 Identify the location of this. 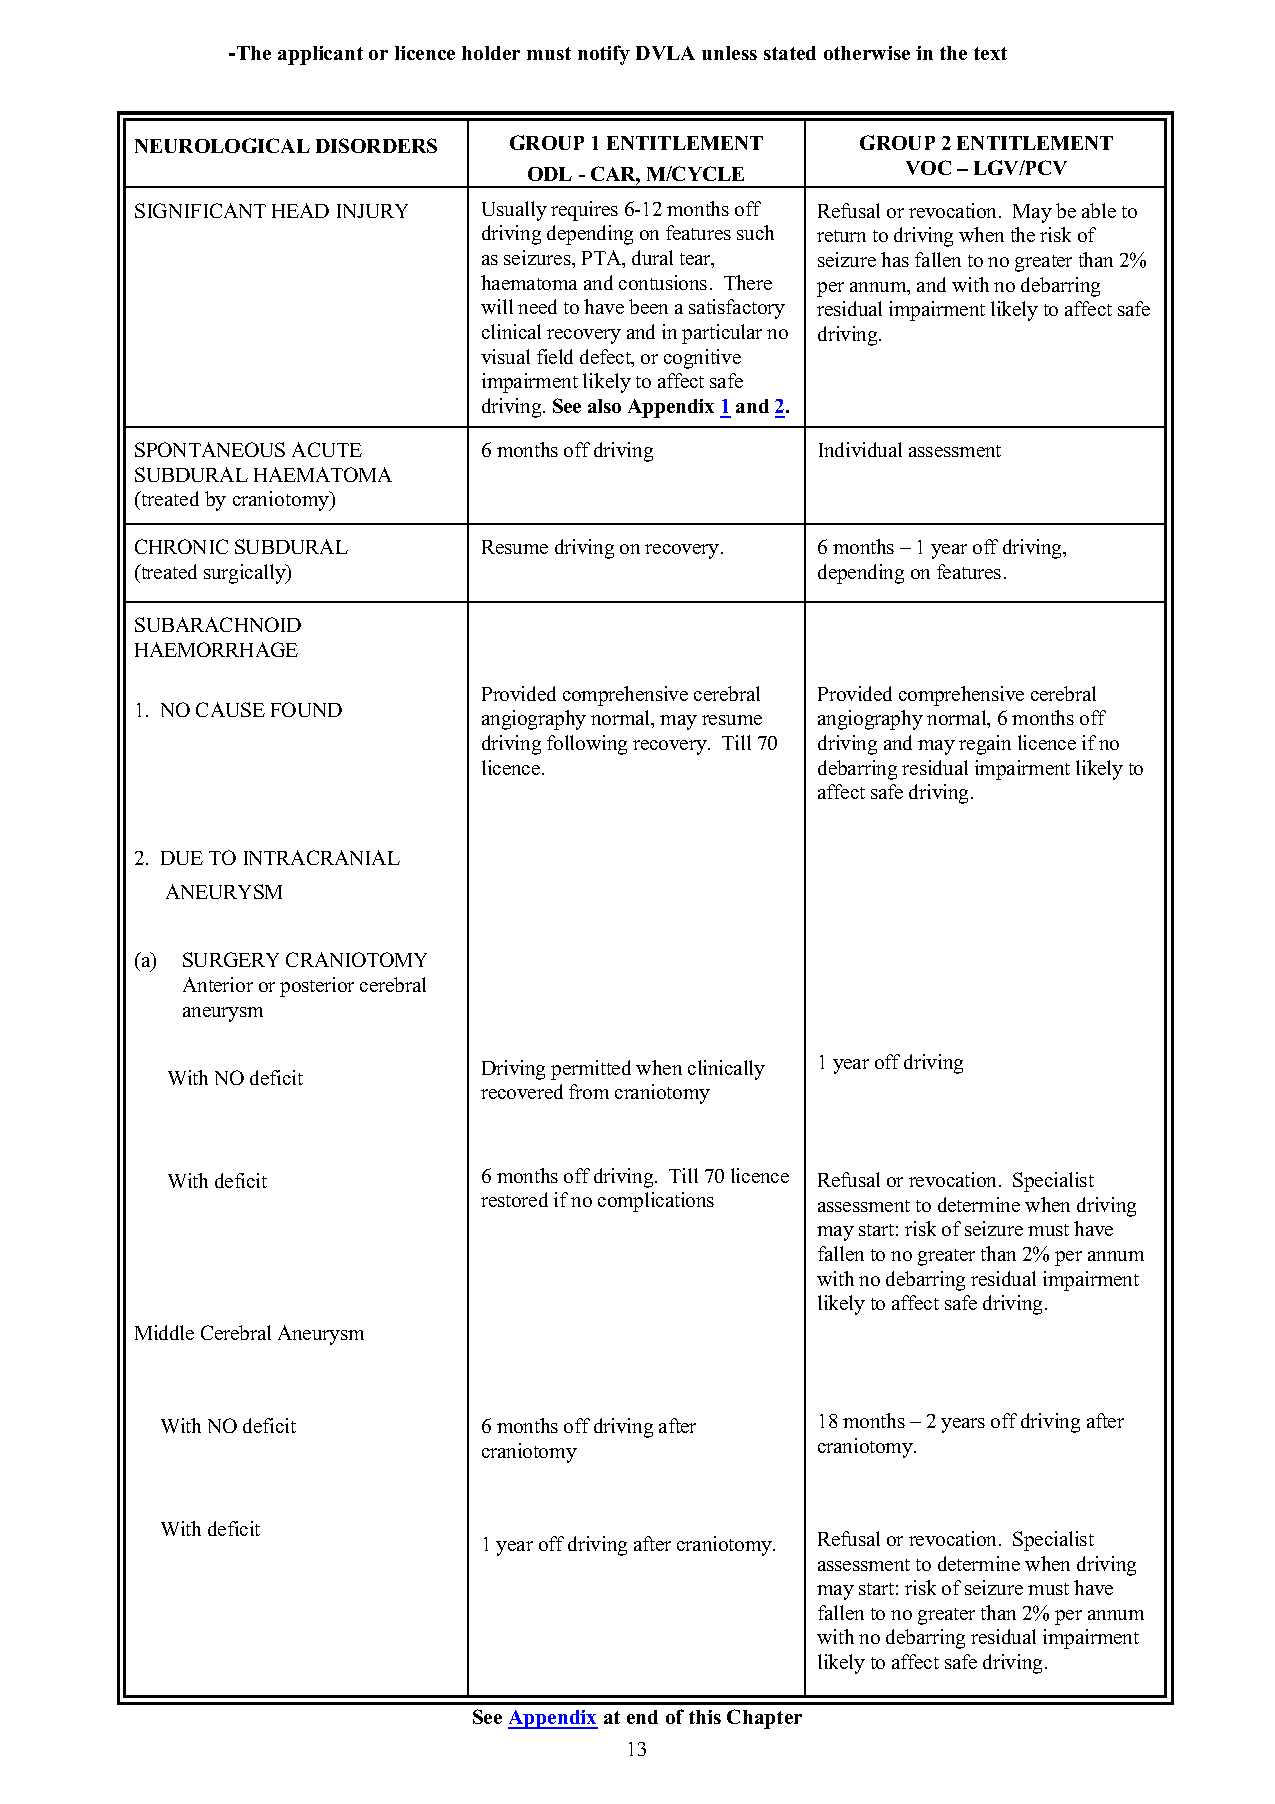
(705, 1717).
